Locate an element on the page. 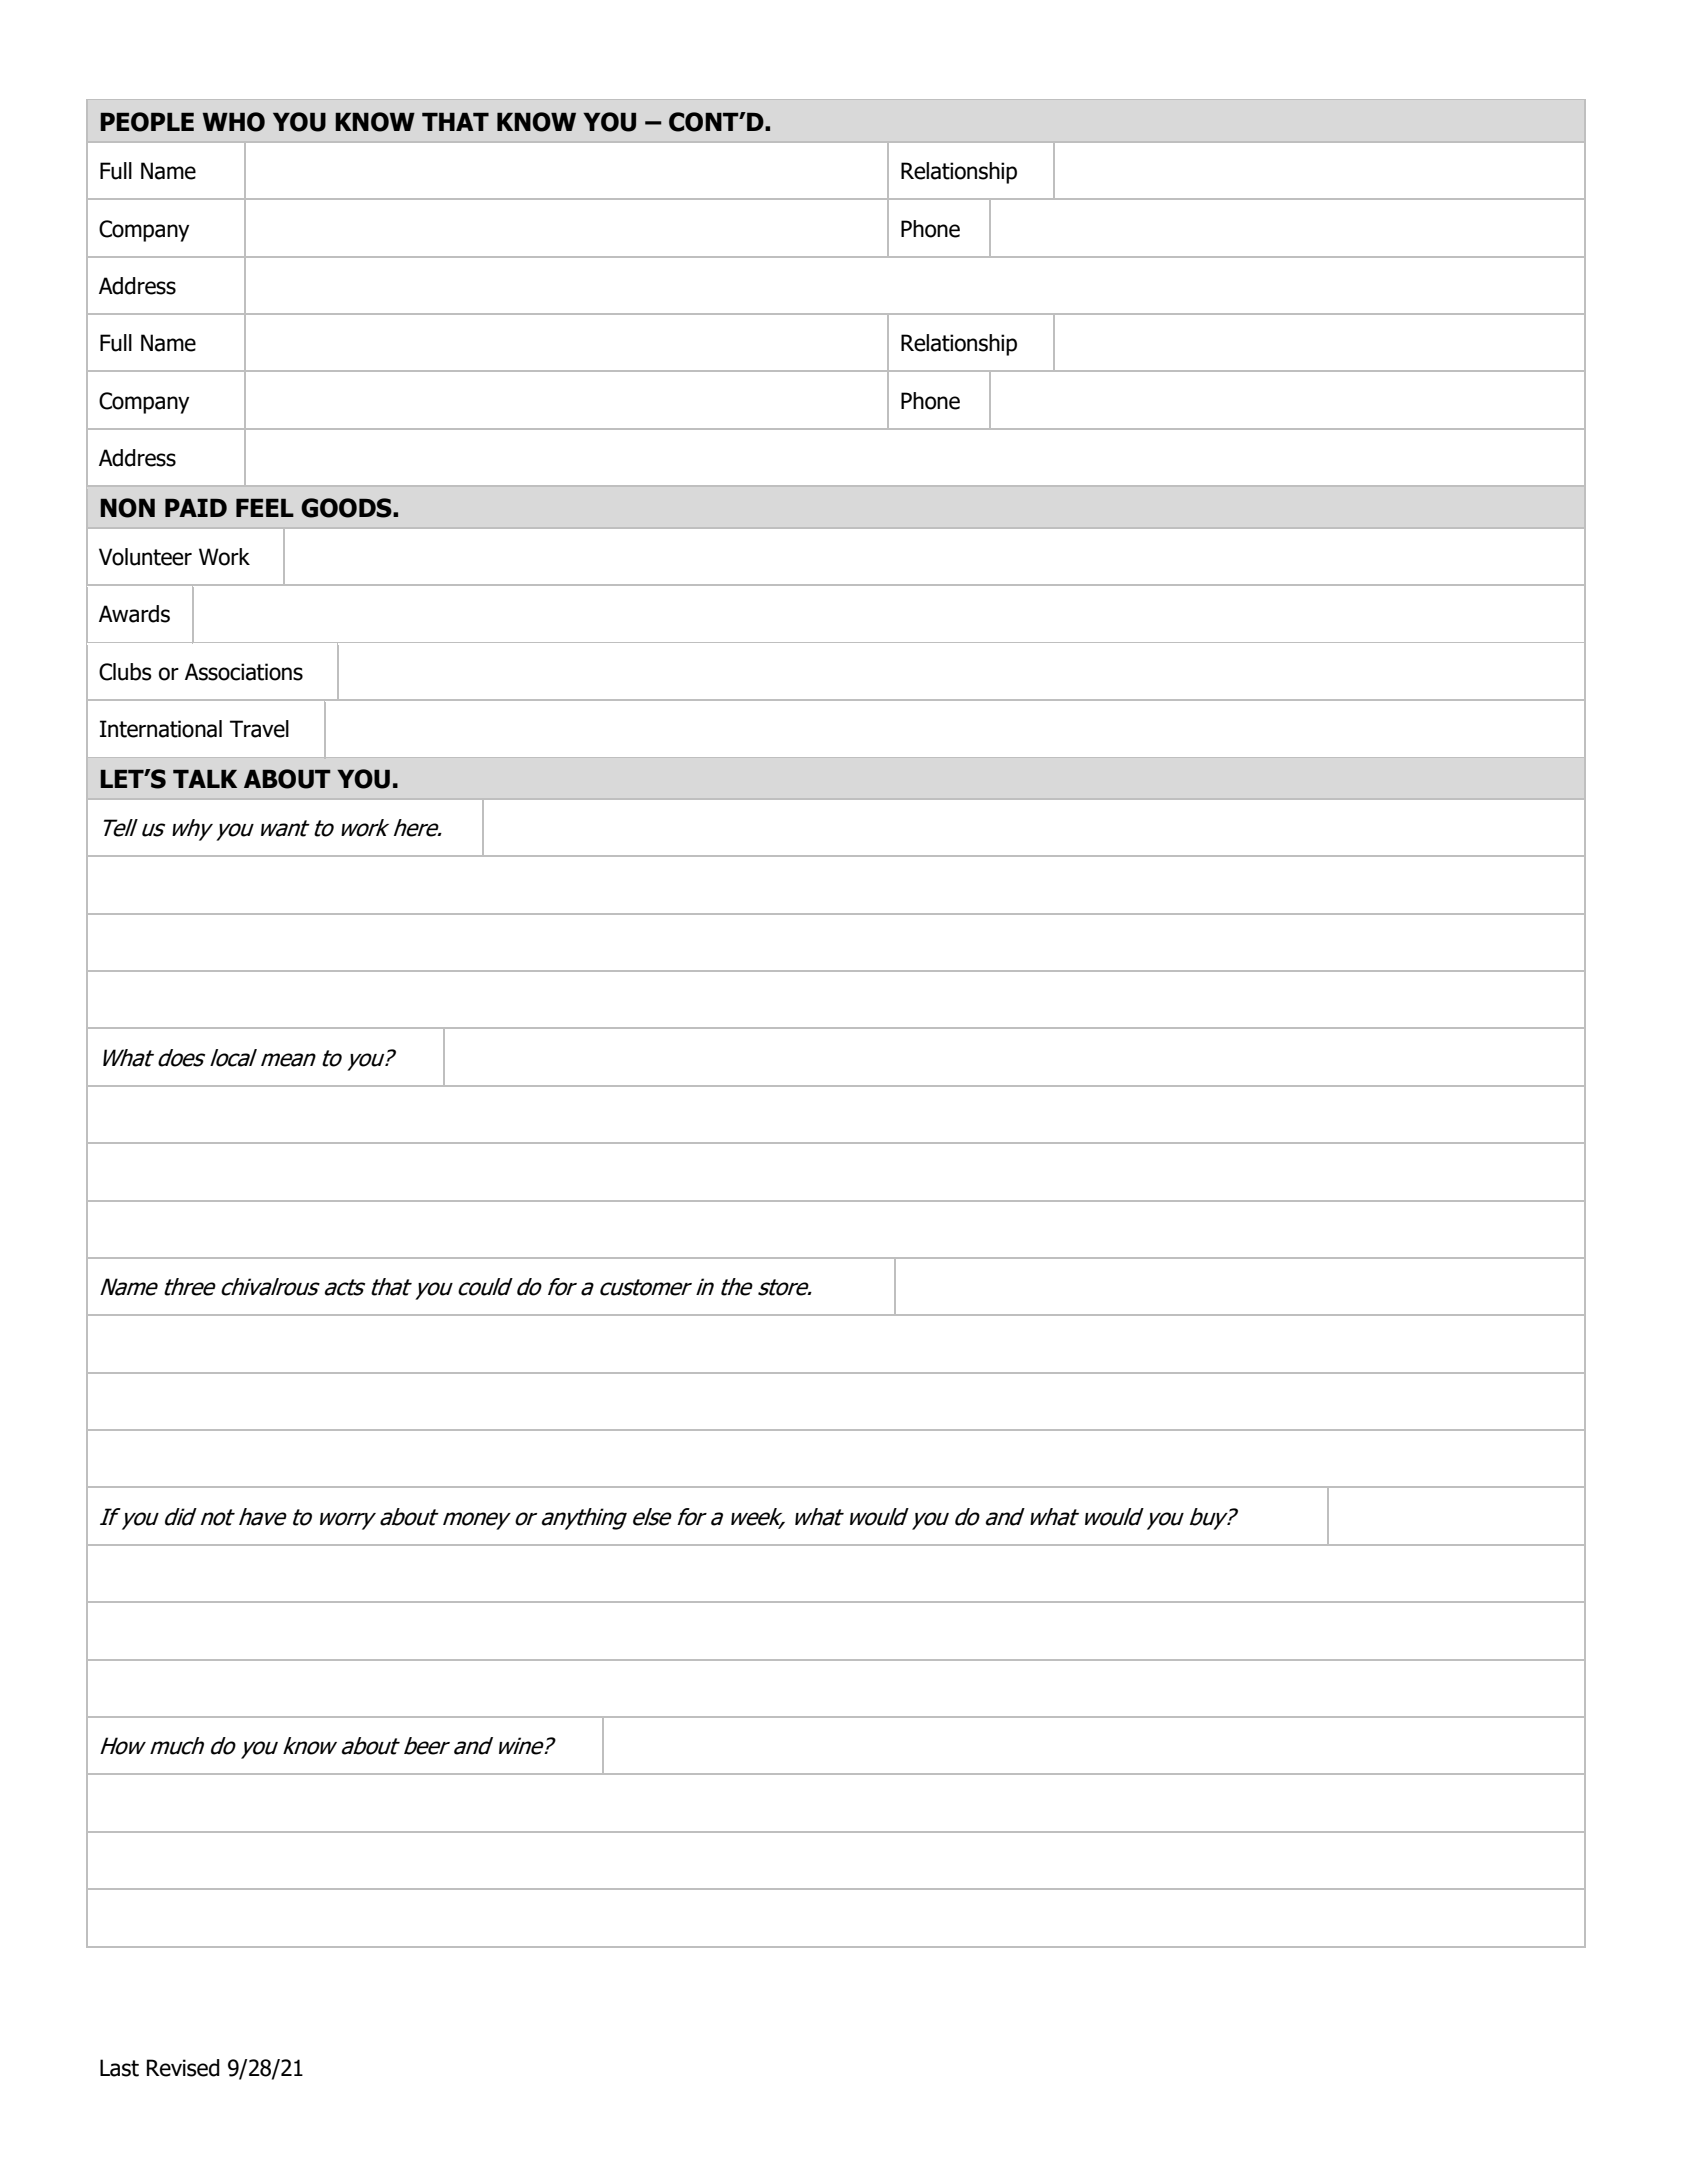 This document has height=2179, width=1684. Last is located at coordinates (119, 2068).
